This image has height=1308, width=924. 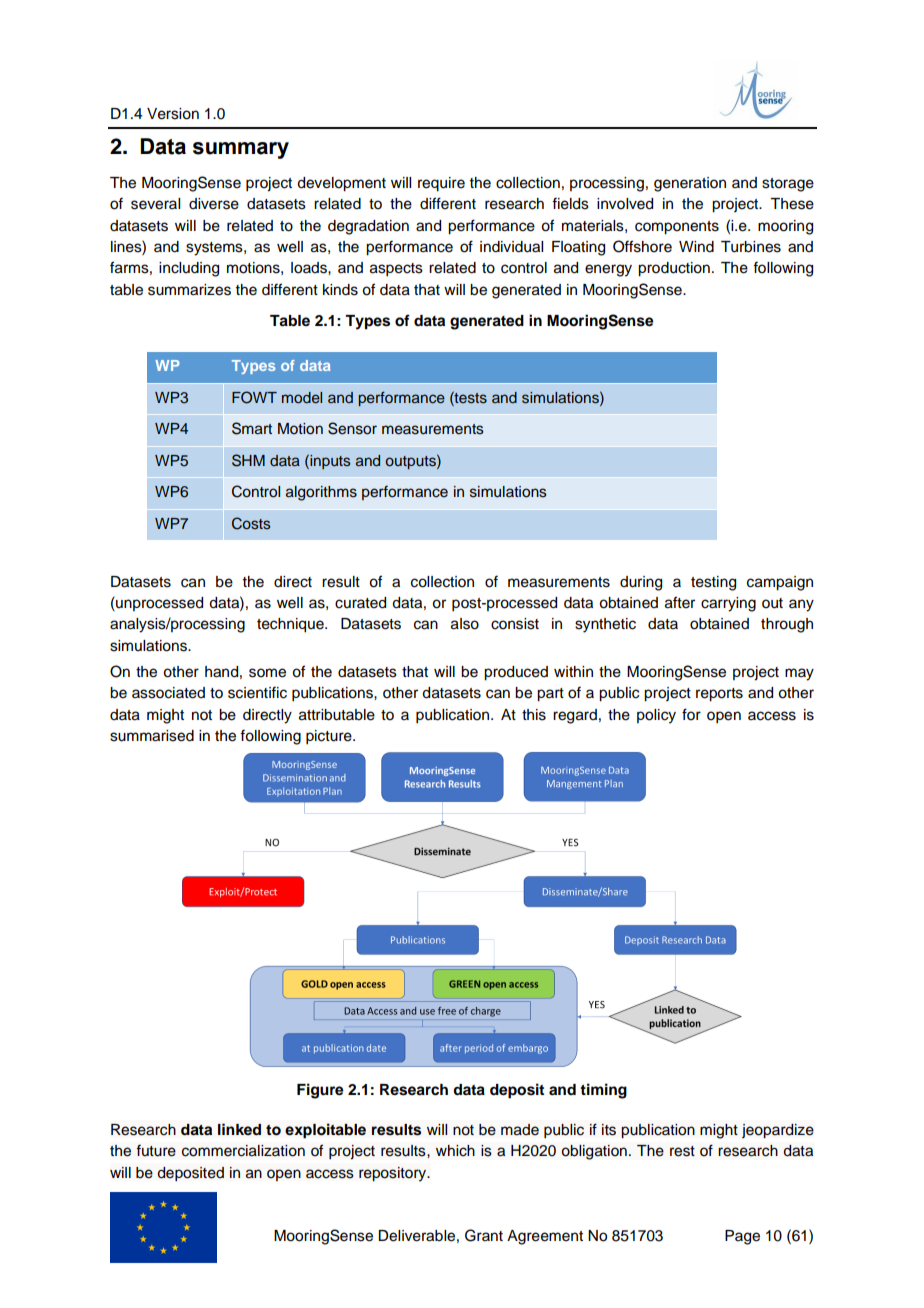 I want to click on Smart, so click(x=252, y=428).
